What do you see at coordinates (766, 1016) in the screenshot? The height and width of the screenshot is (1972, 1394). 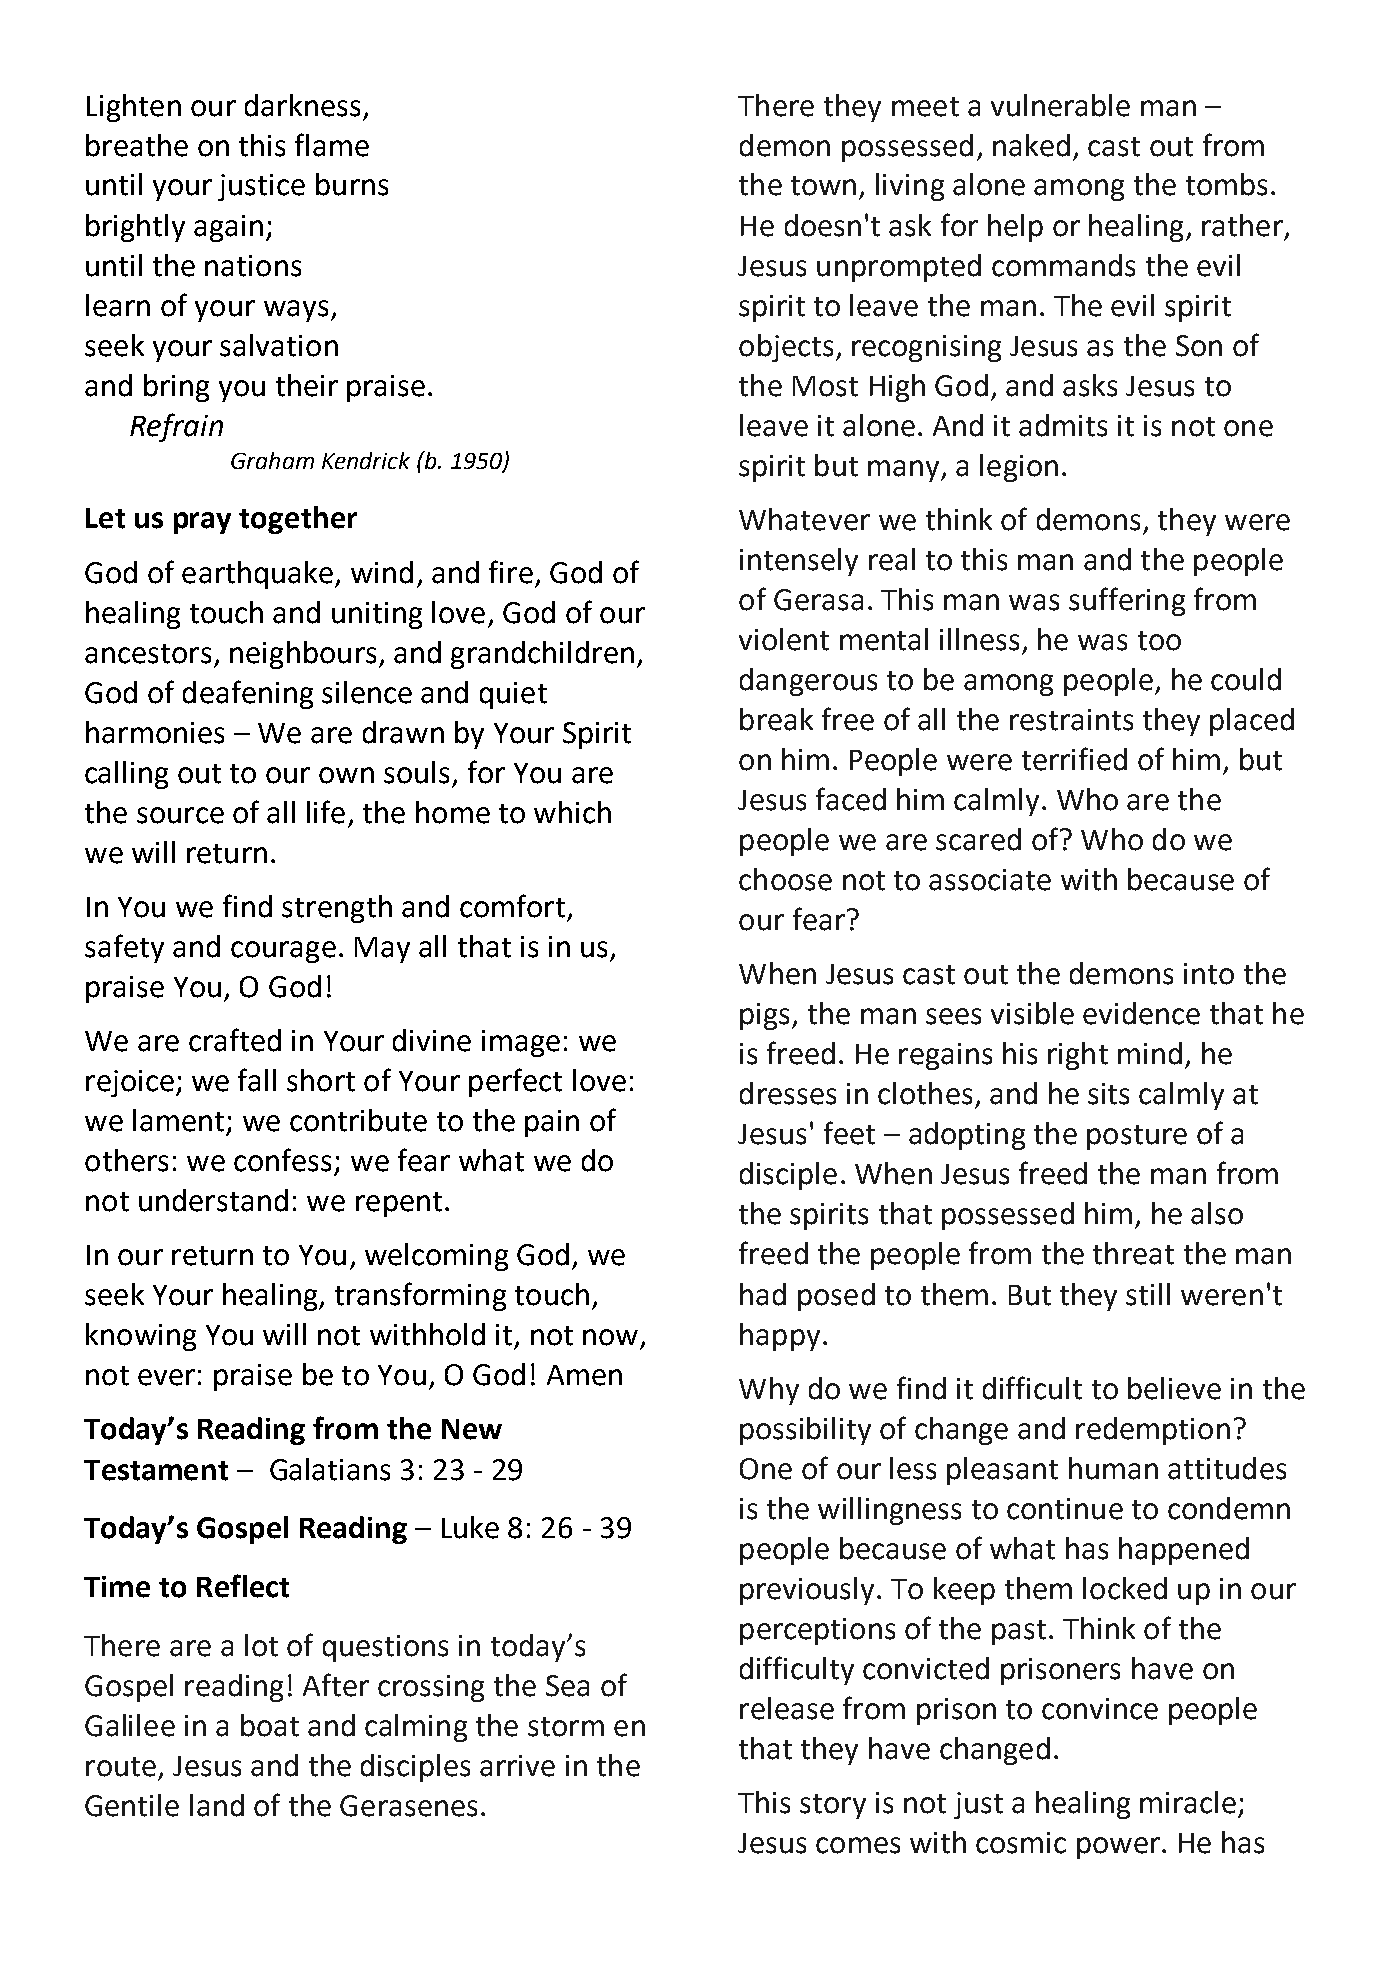 I see `pigs` at bounding box center [766, 1016].
